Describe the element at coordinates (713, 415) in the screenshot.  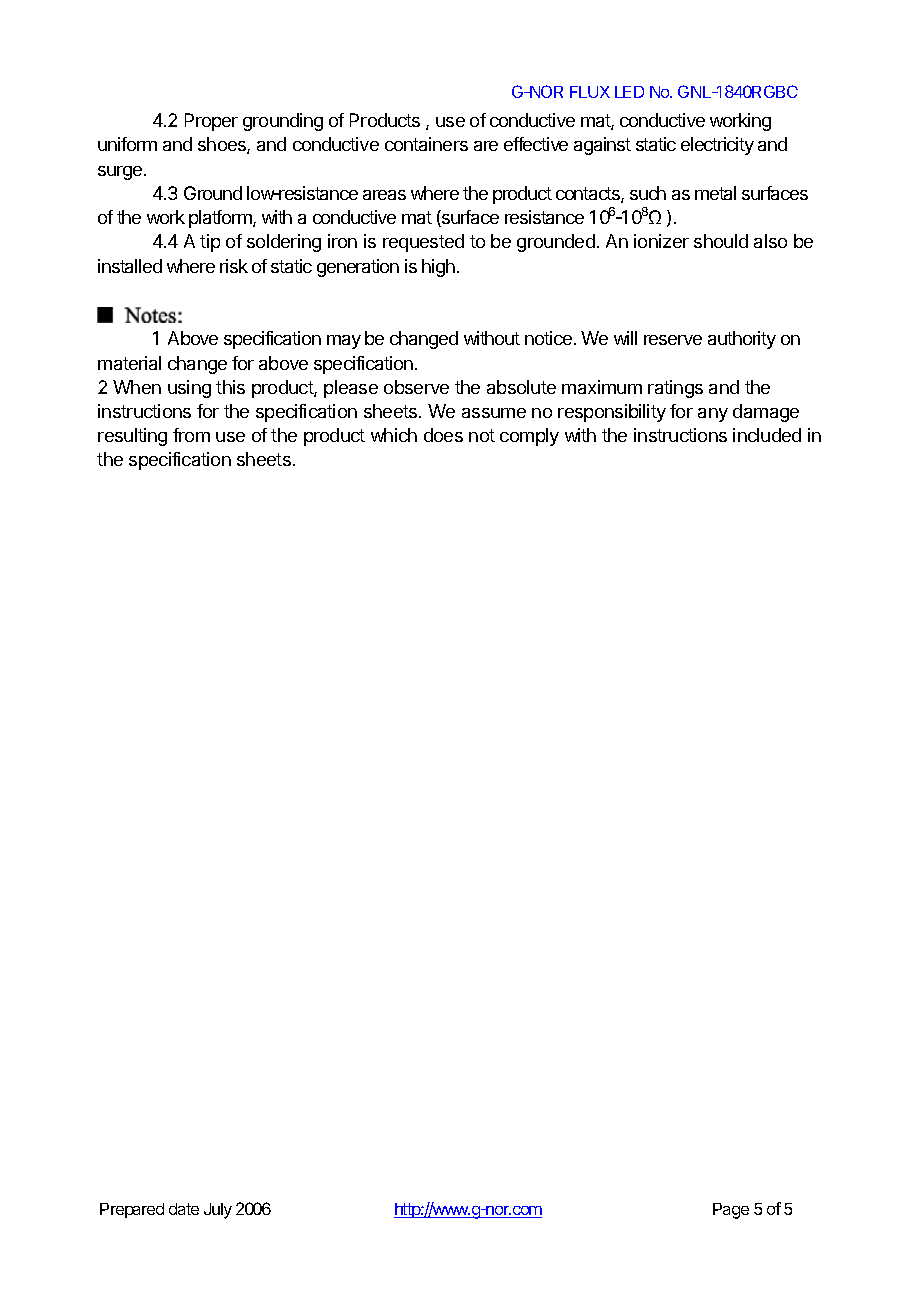
I see `any` at that location.
